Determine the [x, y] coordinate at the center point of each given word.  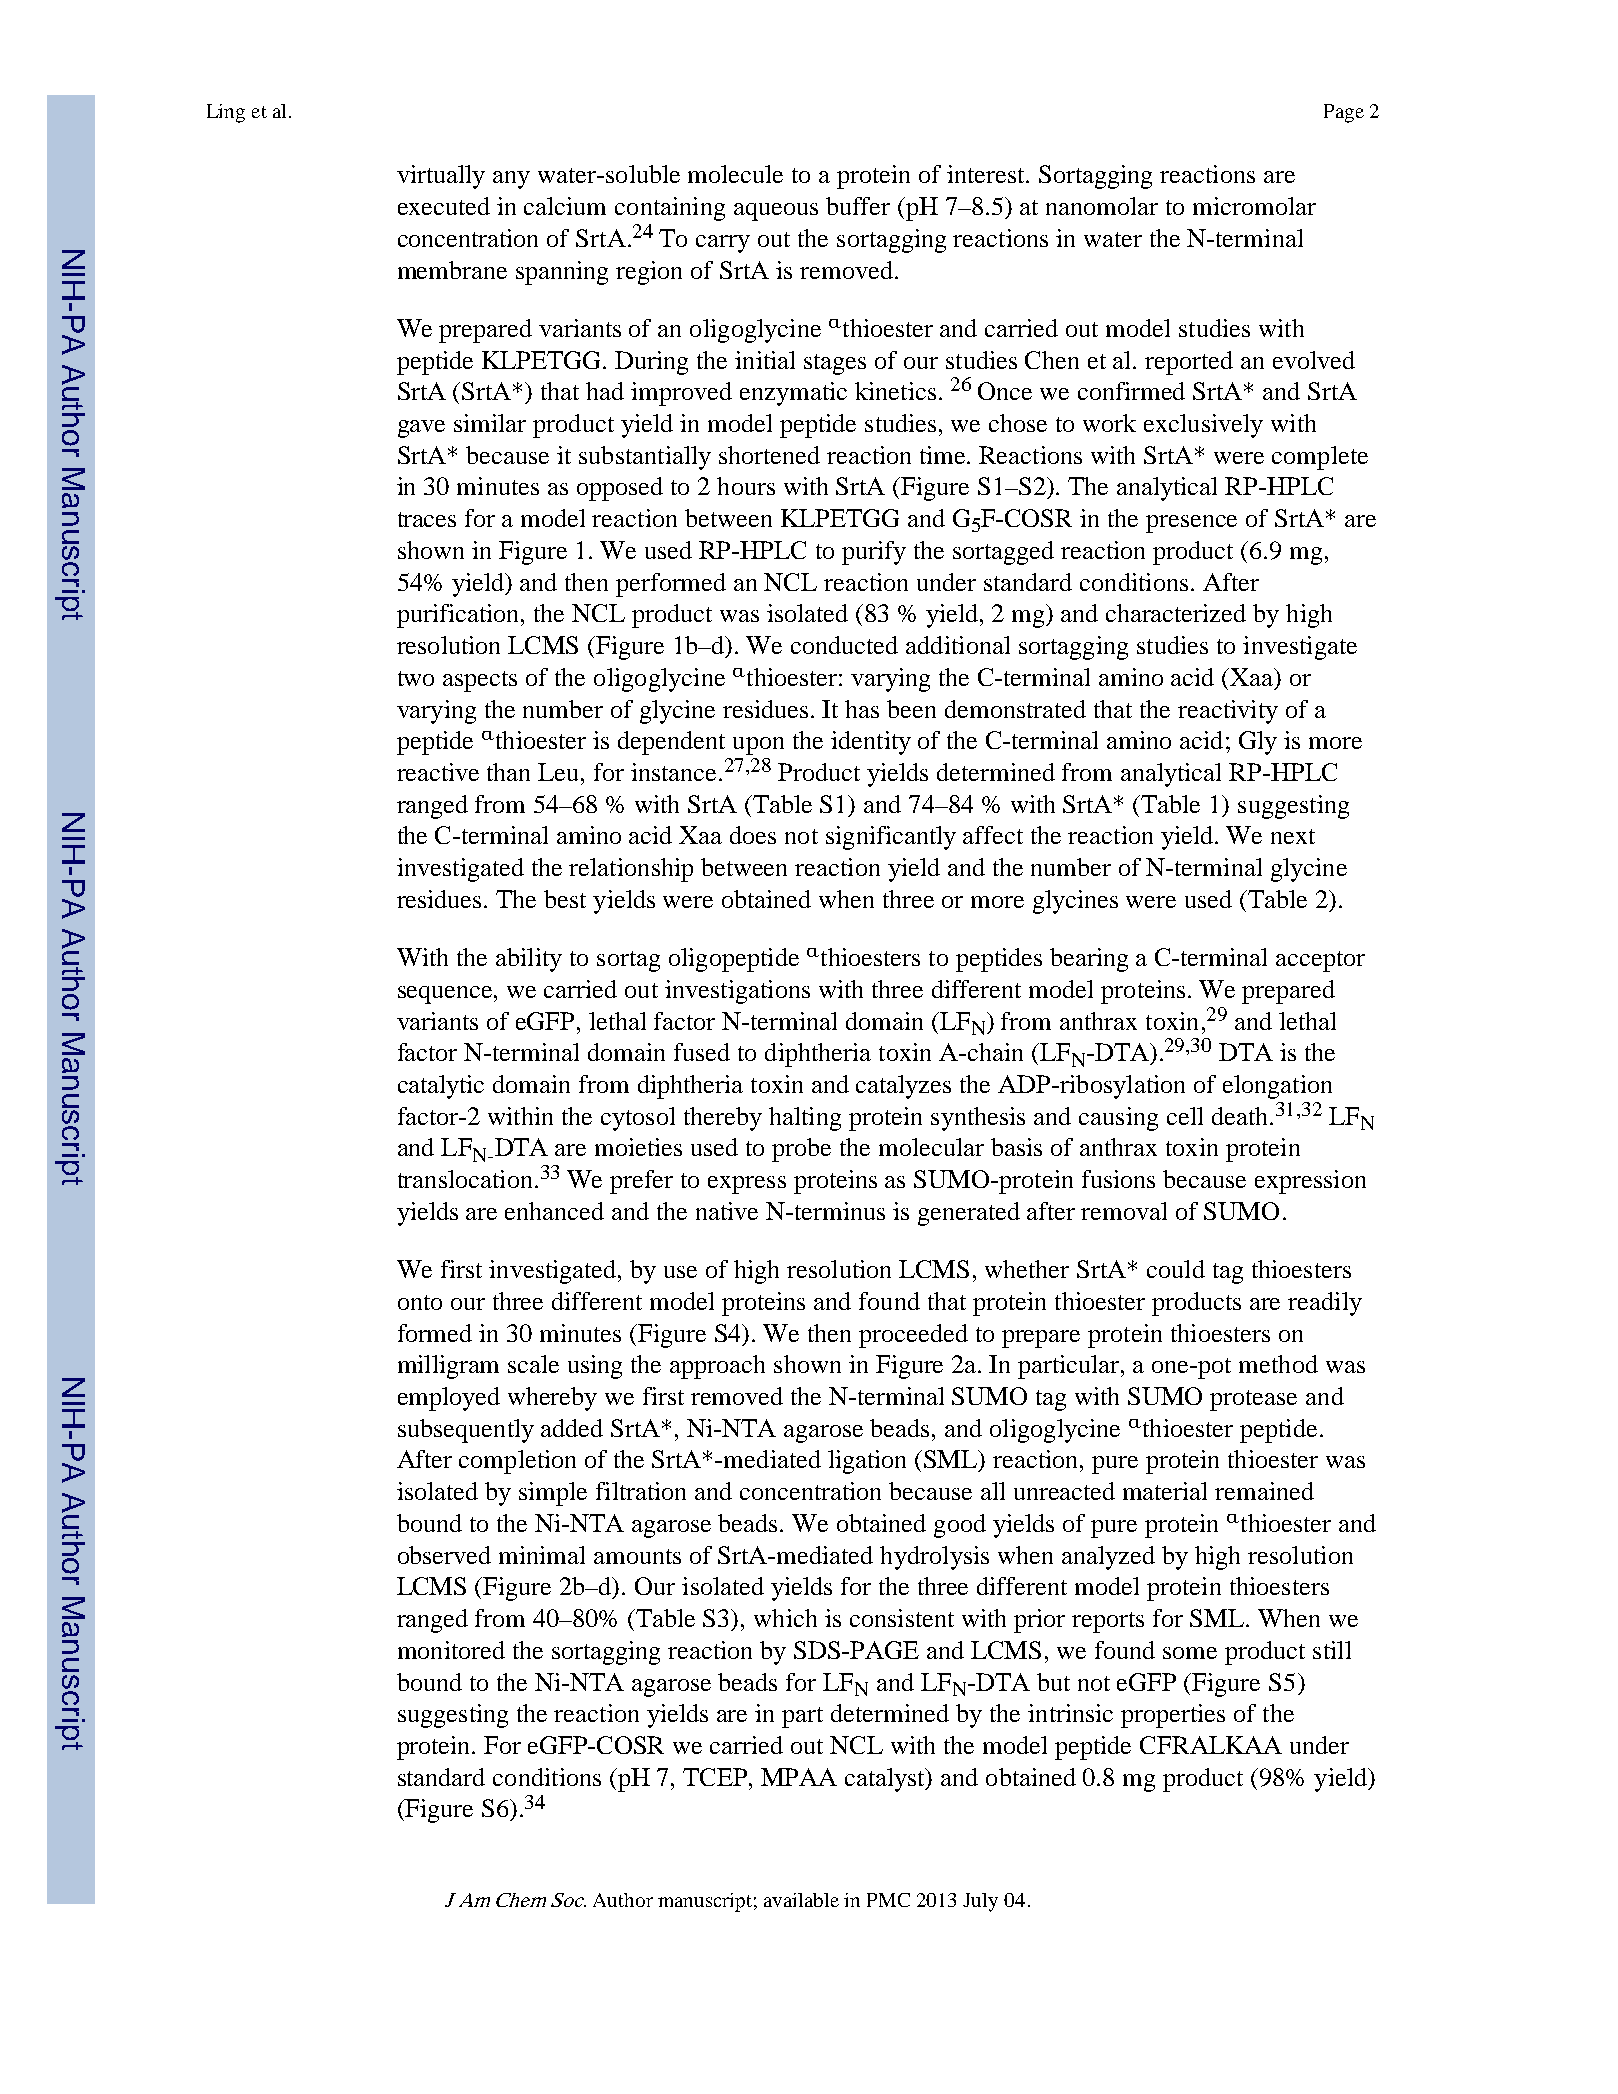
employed [449, 1399]
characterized [1176, 613]
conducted [844, 645]
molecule [735, 174]
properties [1173, 1716]
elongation [1277, 1087]
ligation [867, 1462]
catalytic [441, 1087]
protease [1253, 1400]
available [801, 1900]
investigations [737, 992]
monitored [451, 1650]
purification [459, 616]
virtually [441, 177]
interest [987, 174]
